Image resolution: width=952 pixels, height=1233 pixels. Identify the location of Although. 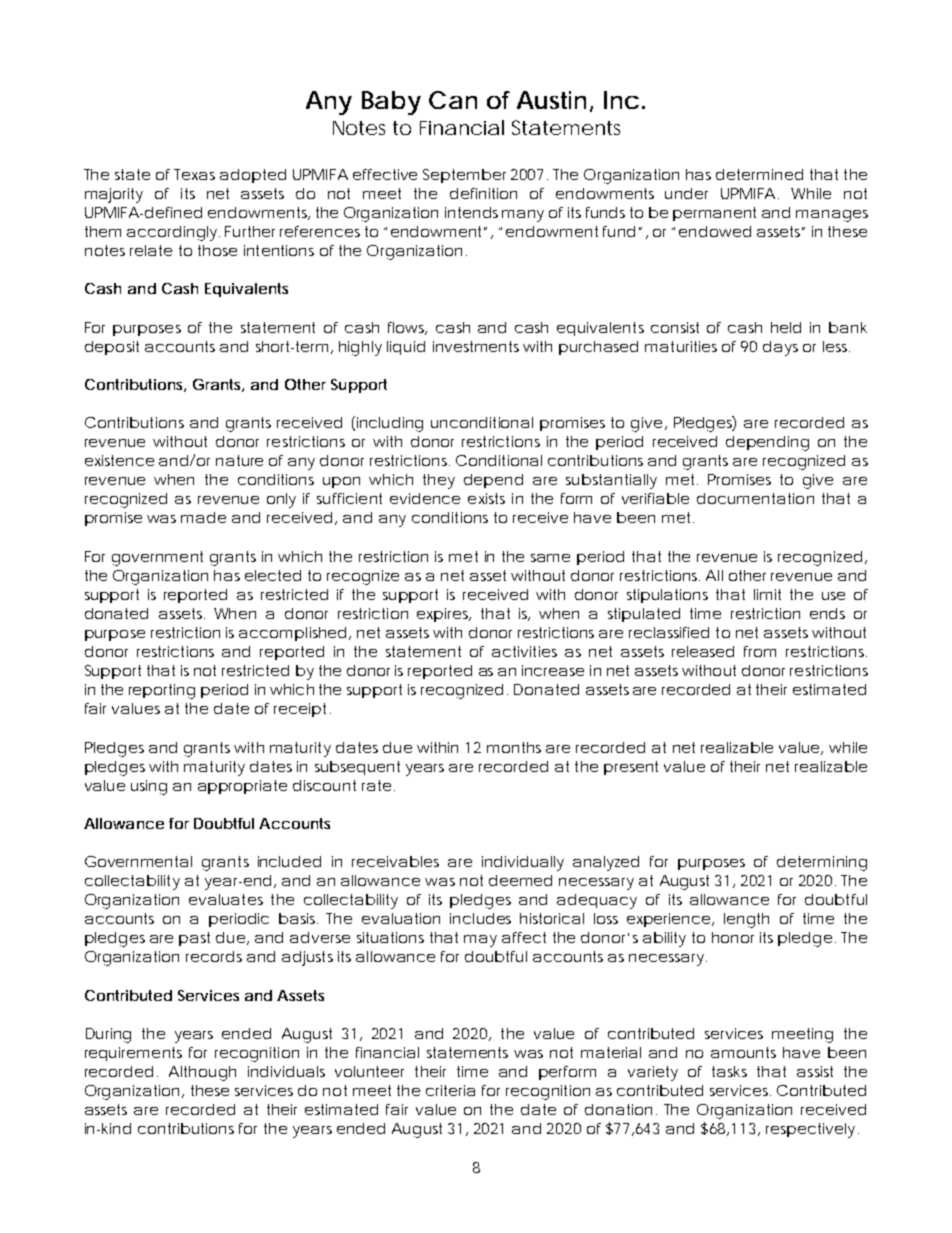
(202, 1073).
